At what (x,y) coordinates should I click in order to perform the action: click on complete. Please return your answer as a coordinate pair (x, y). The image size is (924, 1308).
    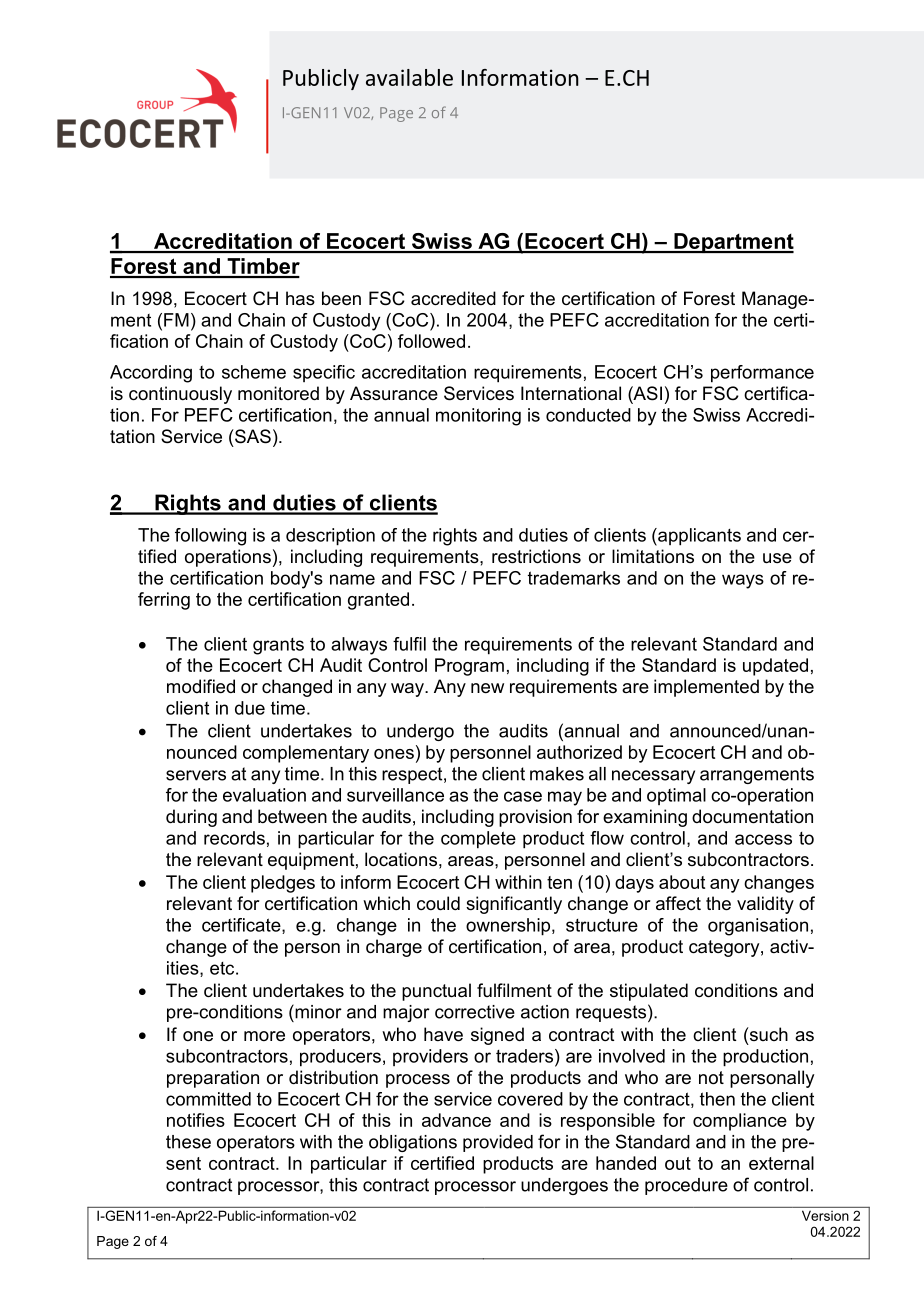
    Looking at the image, I should click on (478, 840).
